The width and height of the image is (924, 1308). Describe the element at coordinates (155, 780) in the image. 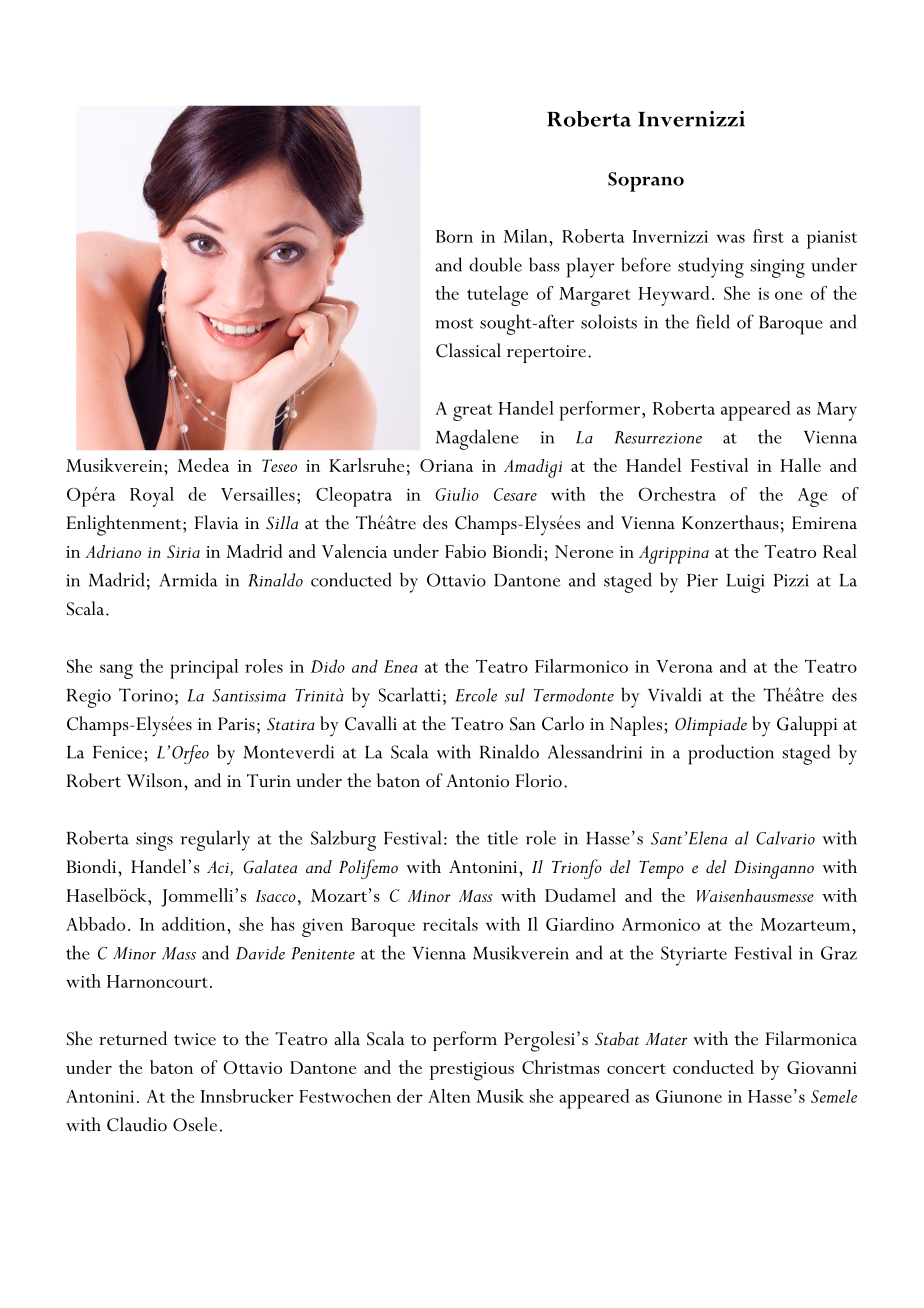

I see `Wilson` at that location.
